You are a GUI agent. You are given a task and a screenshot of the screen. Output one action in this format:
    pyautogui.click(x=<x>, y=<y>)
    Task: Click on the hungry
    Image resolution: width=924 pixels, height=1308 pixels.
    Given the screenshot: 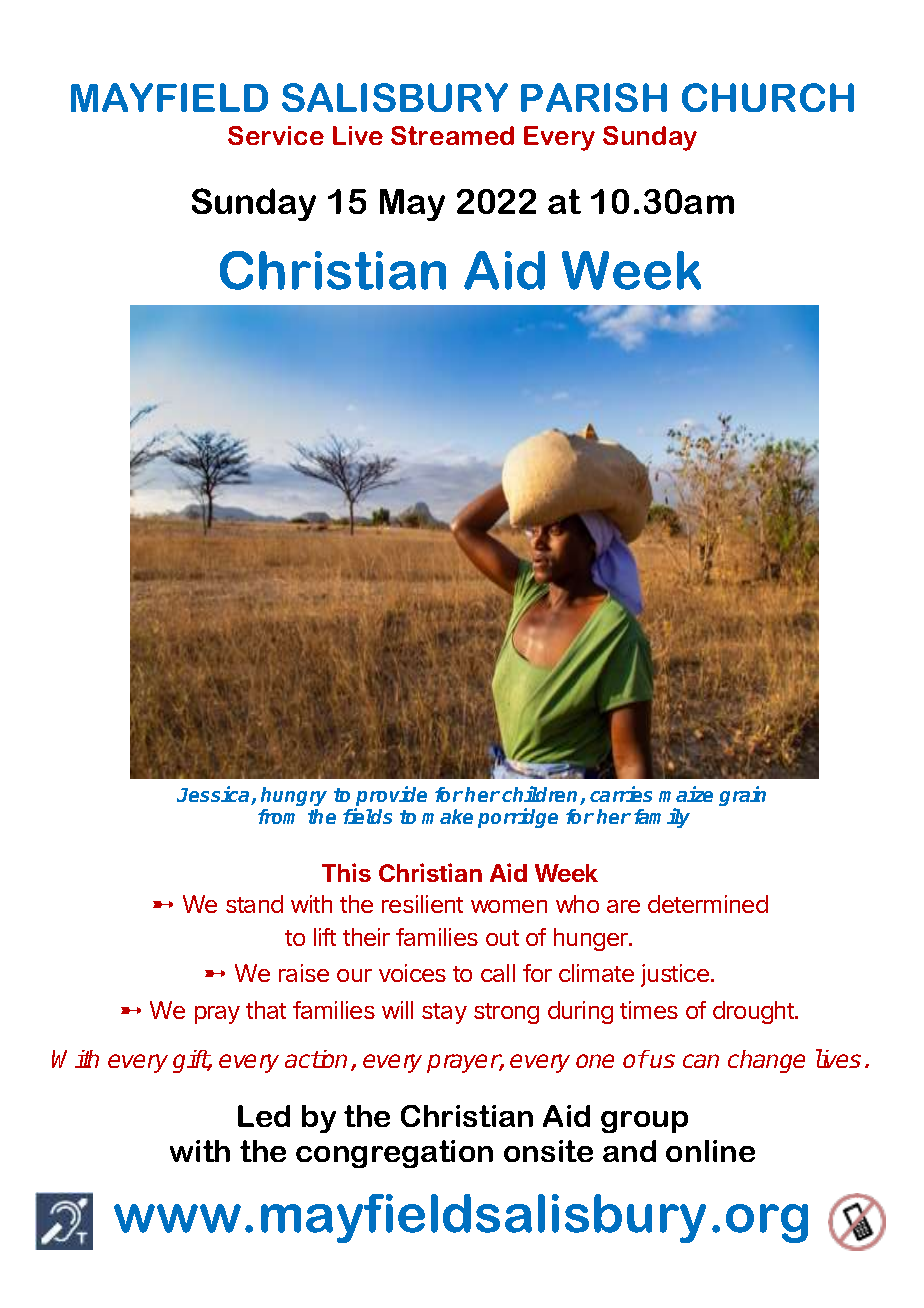 What is the action you would take?
    pyautogui.click(x=294, y=796)
